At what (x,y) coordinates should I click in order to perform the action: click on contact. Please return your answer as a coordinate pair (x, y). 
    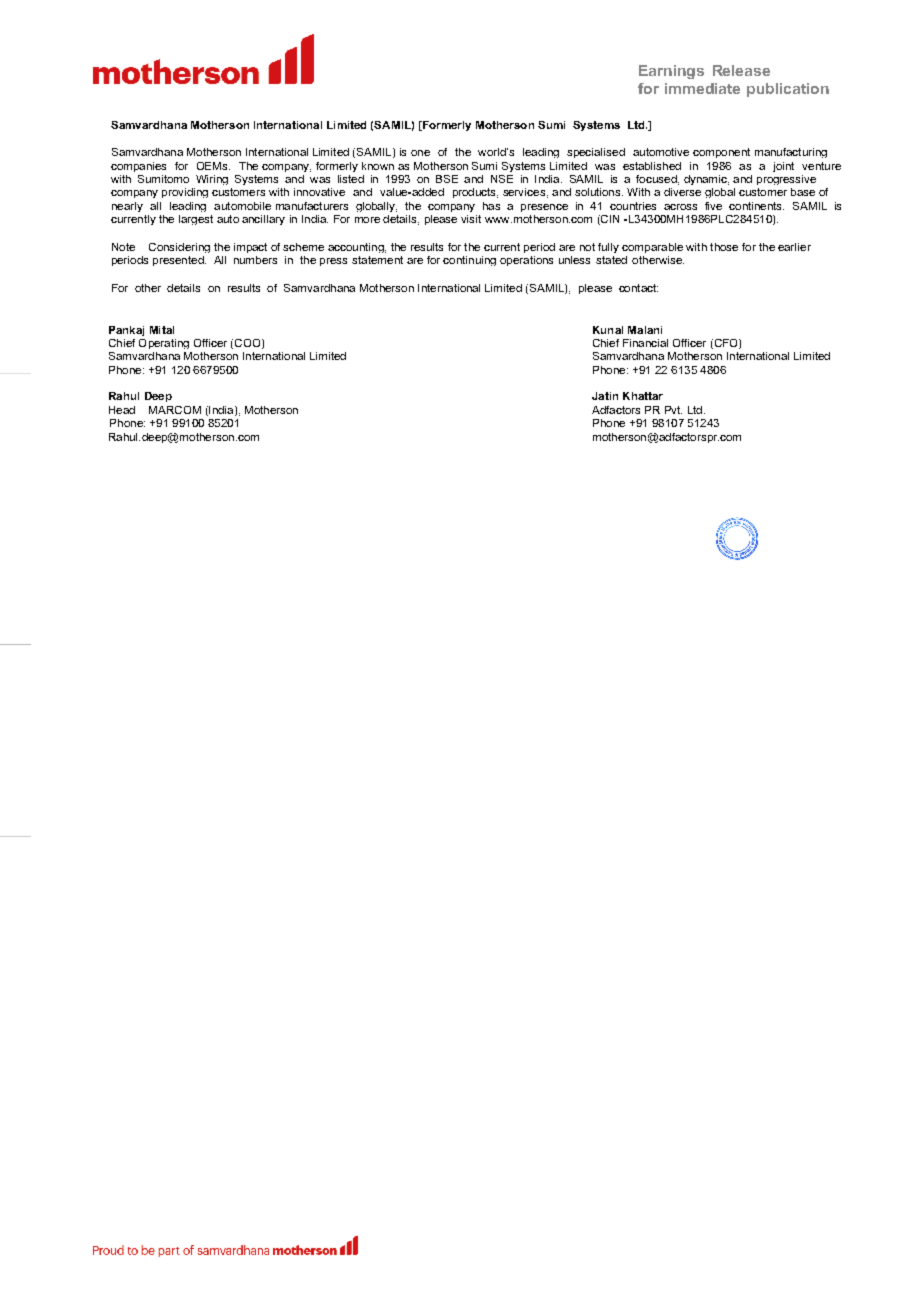
    Looking at the image, I should click on (638, 288).
